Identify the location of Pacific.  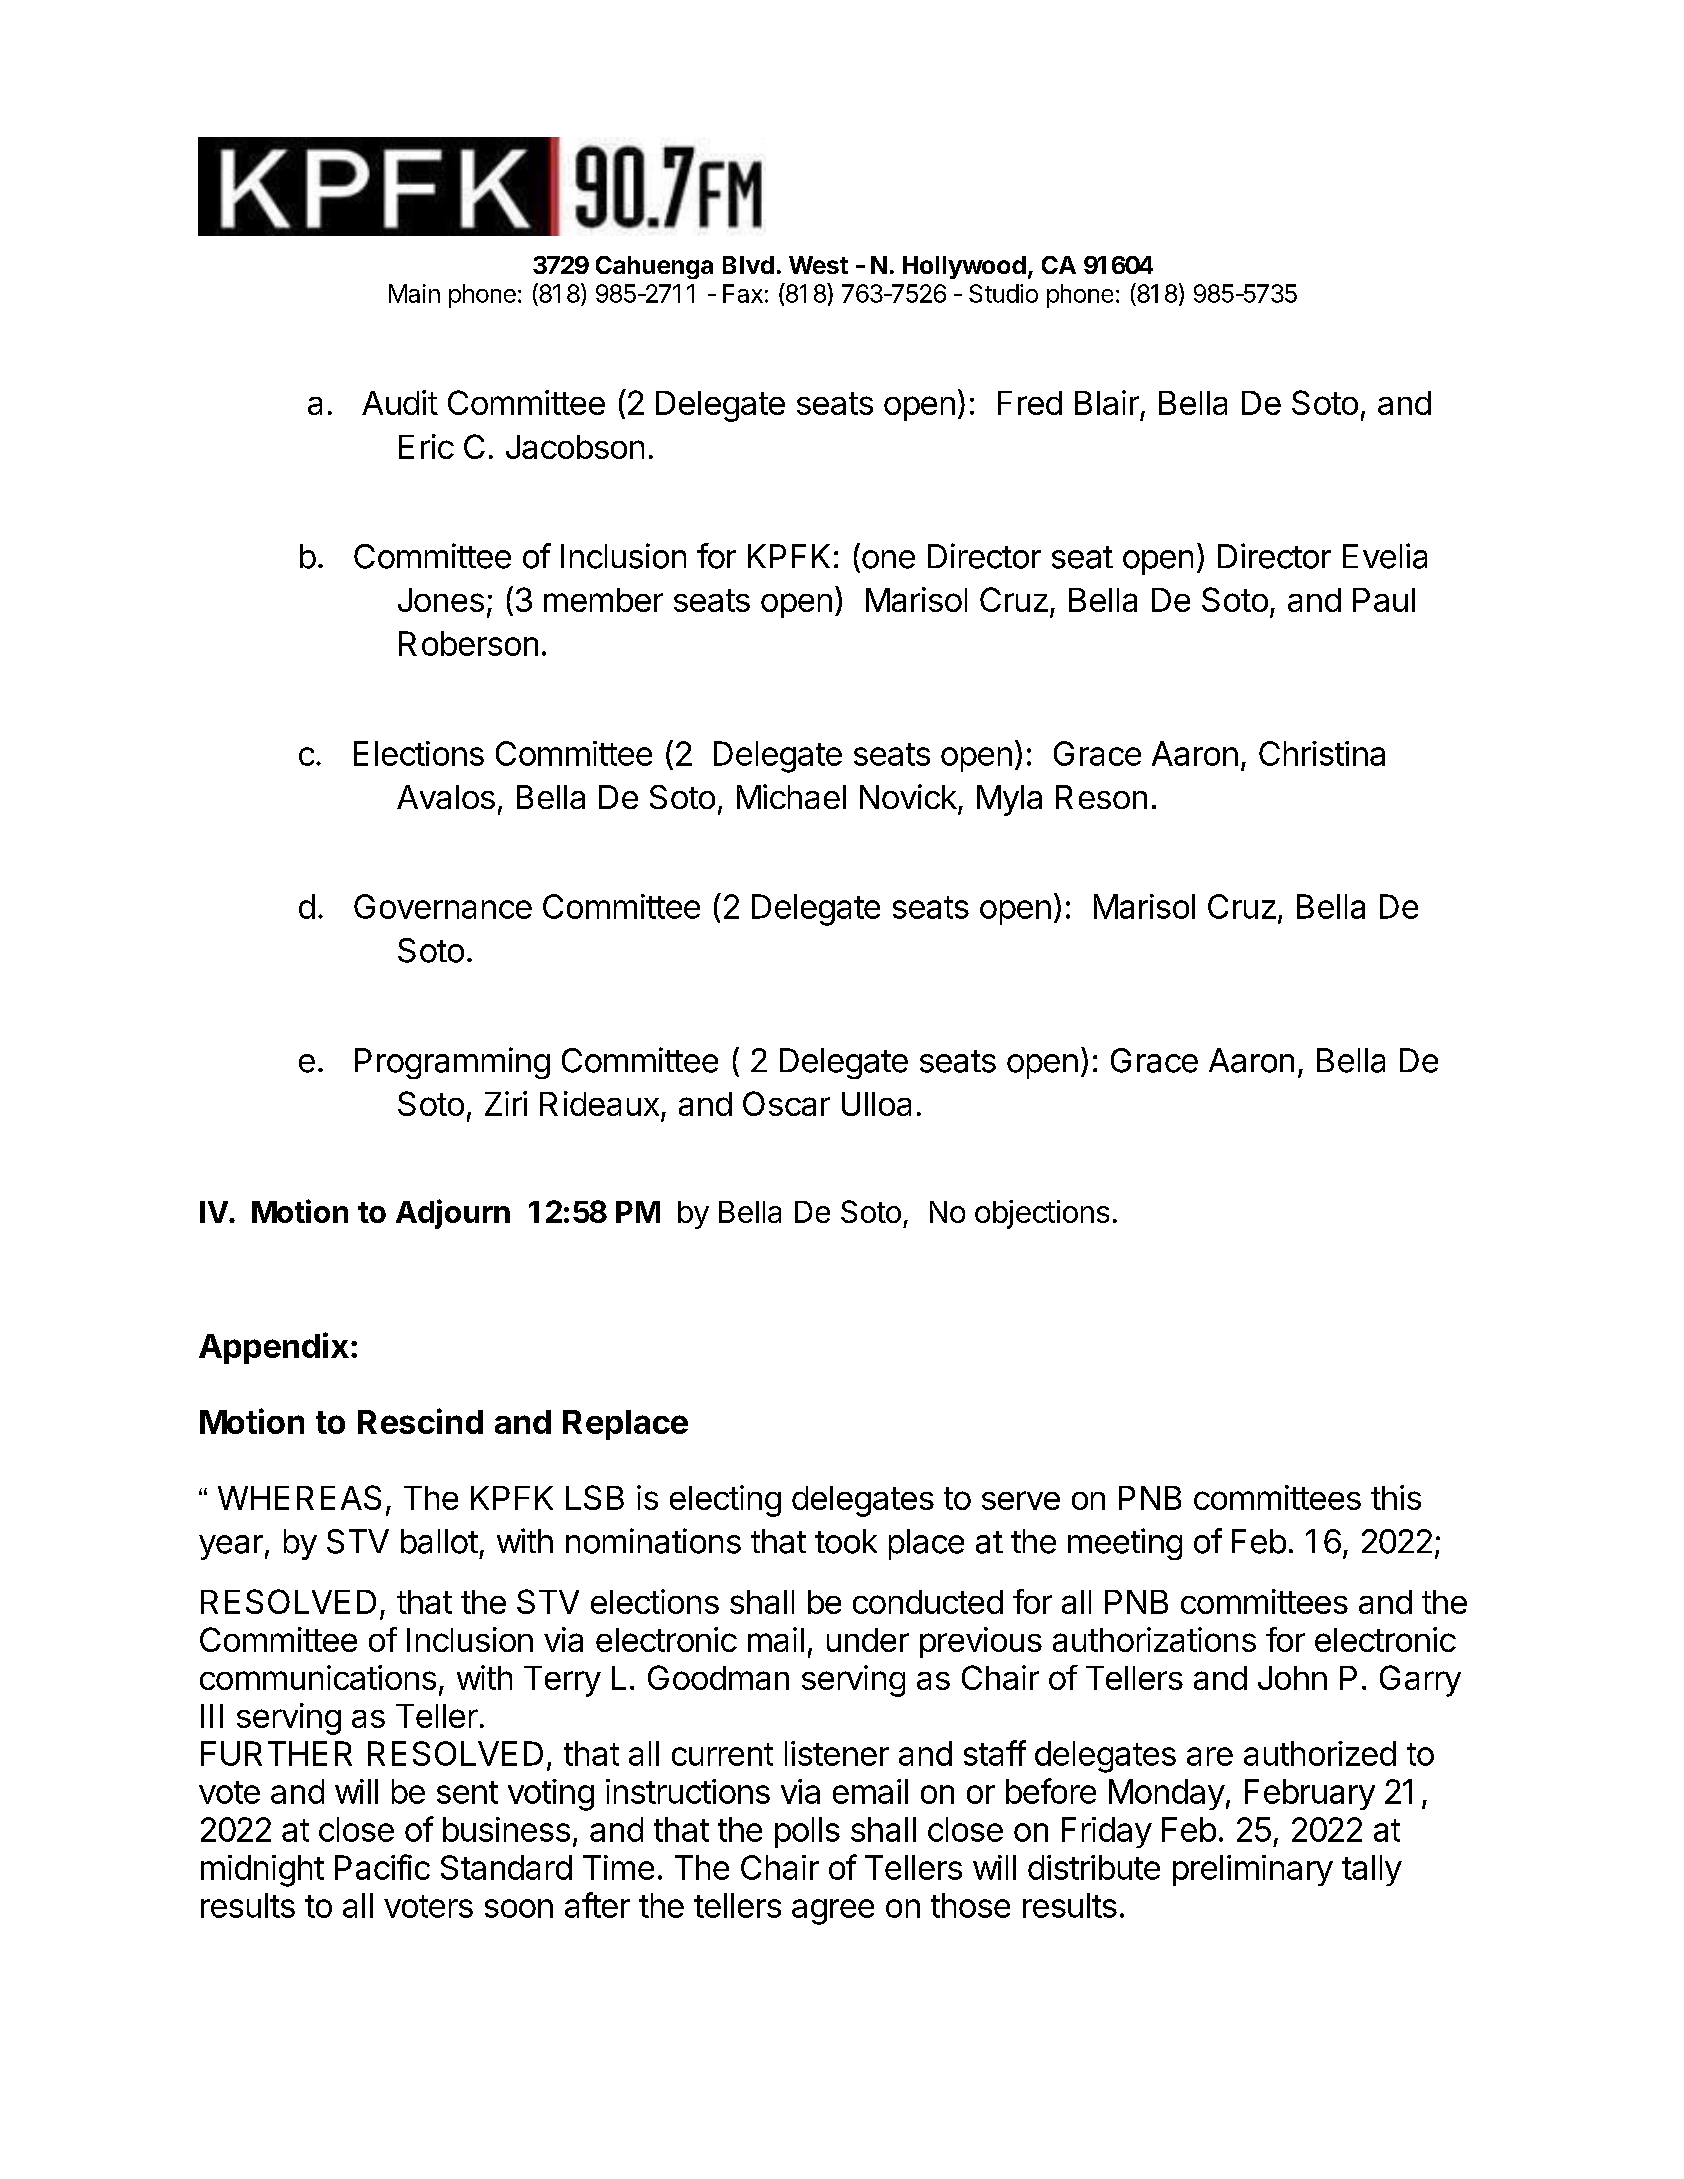
(382, 1867).
